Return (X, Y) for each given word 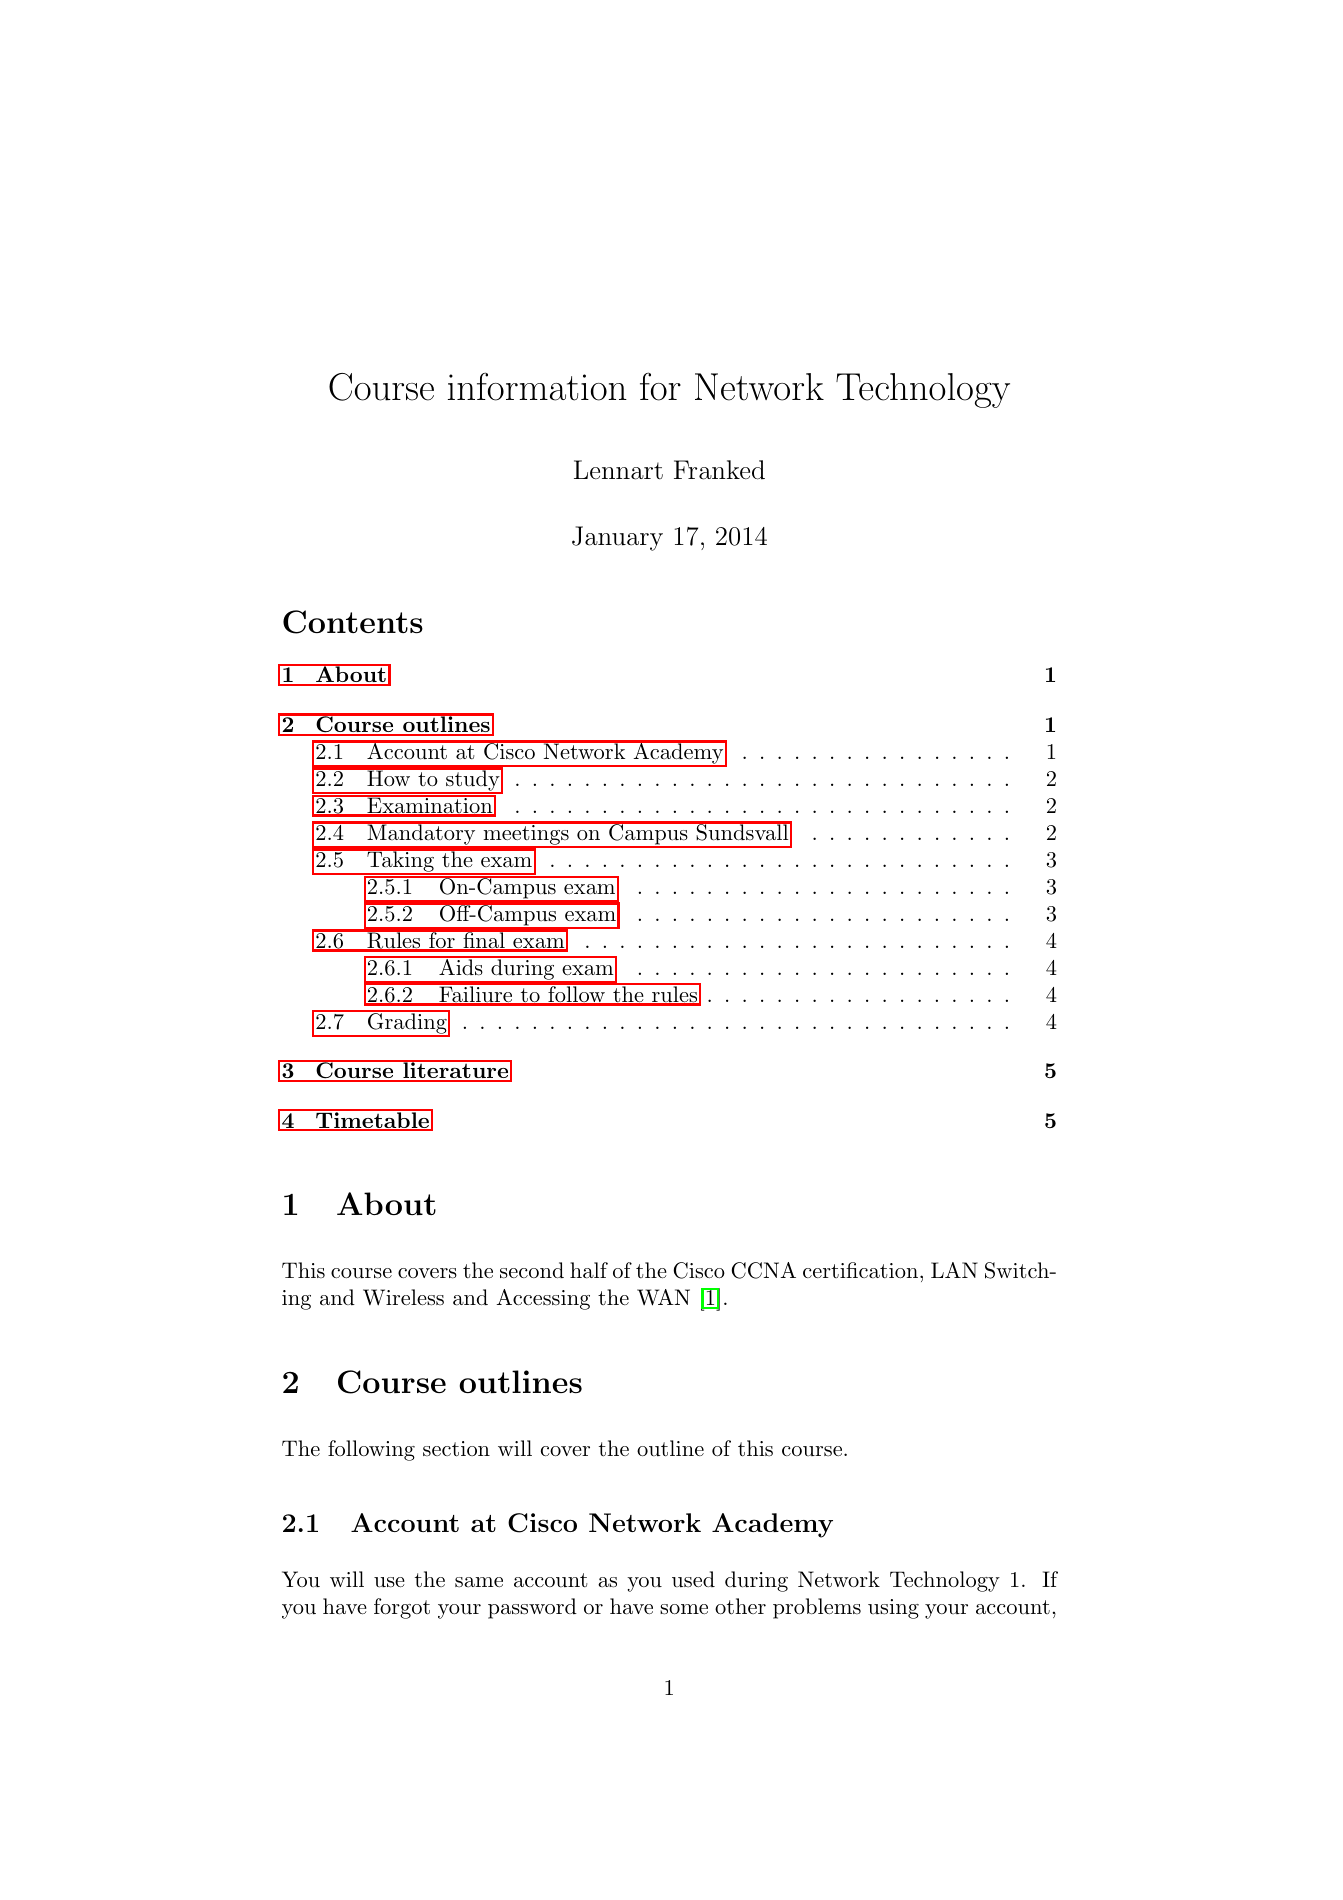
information (537, 386)
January (617, 538)
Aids (461, 966)
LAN (954, 1270)
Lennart (618, 470)
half (589, 1270)
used (693, 1579)
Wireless (403, 1297)
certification (860, 1270)
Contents (353, 622)
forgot (402, 1608)
